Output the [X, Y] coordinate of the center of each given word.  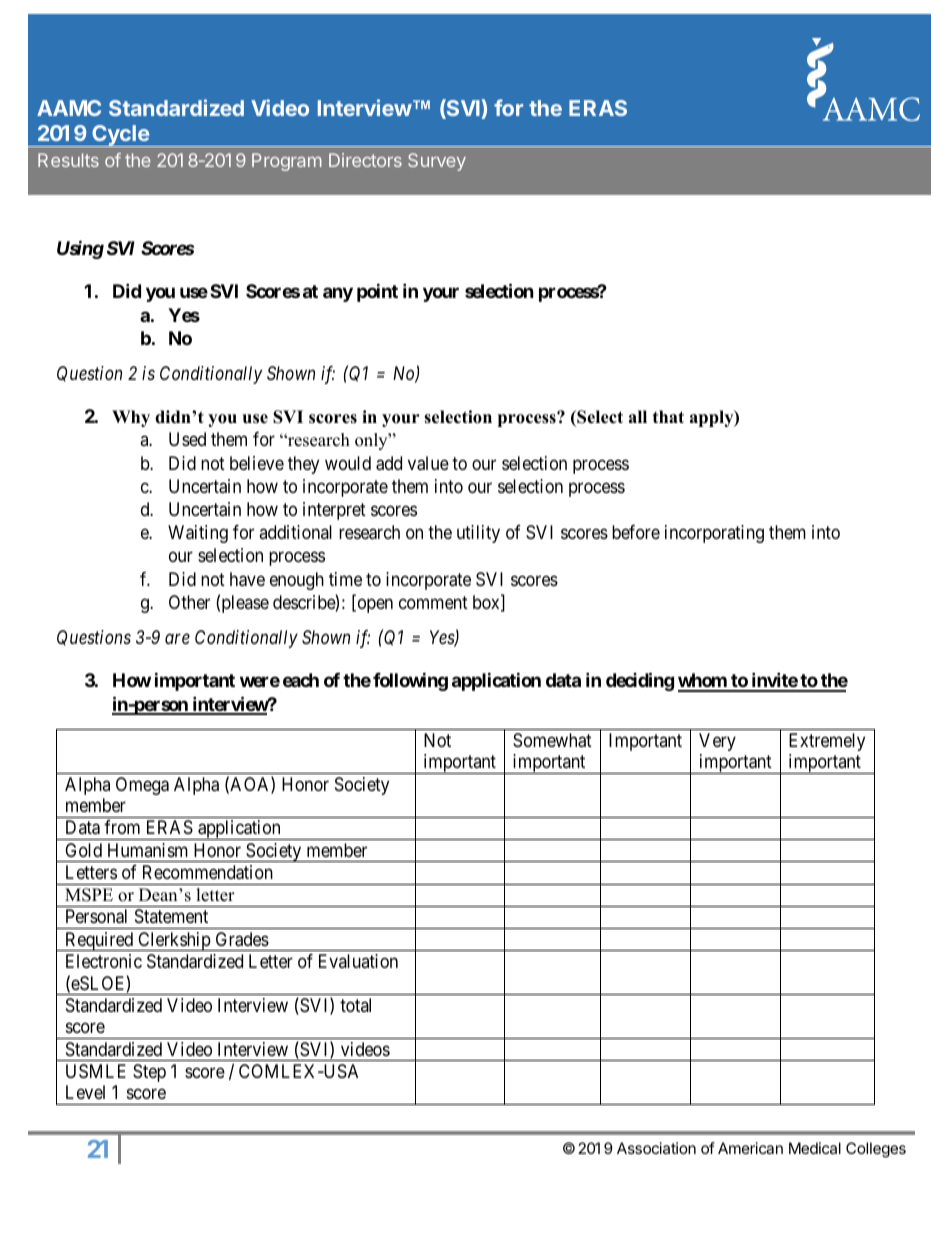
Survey [437, 162]
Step [149, 1073]
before [636, 532]
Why [131, 418]
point [377, 292]
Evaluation [358, 961]
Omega [142, 786]
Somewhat [552, 740]
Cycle [120, 136]
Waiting [198, 534]
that [668, 416]
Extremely [827, 742]
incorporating [714, 534]
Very [717, 742]
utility [478, 534]
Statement [171, 916]
